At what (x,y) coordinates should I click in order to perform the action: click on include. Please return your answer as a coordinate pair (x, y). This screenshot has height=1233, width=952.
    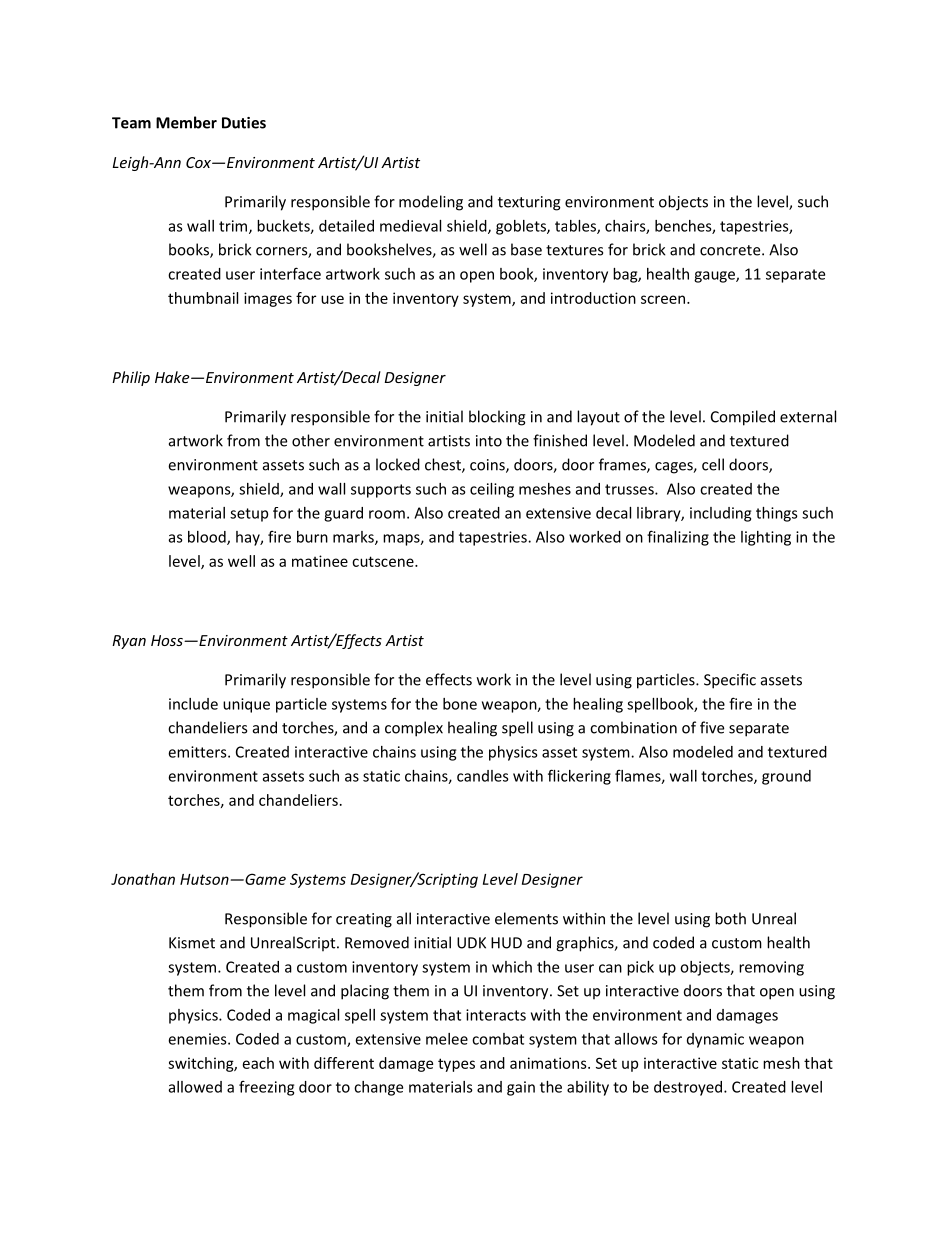
    Looking at the image, I should click on (193, 704).
